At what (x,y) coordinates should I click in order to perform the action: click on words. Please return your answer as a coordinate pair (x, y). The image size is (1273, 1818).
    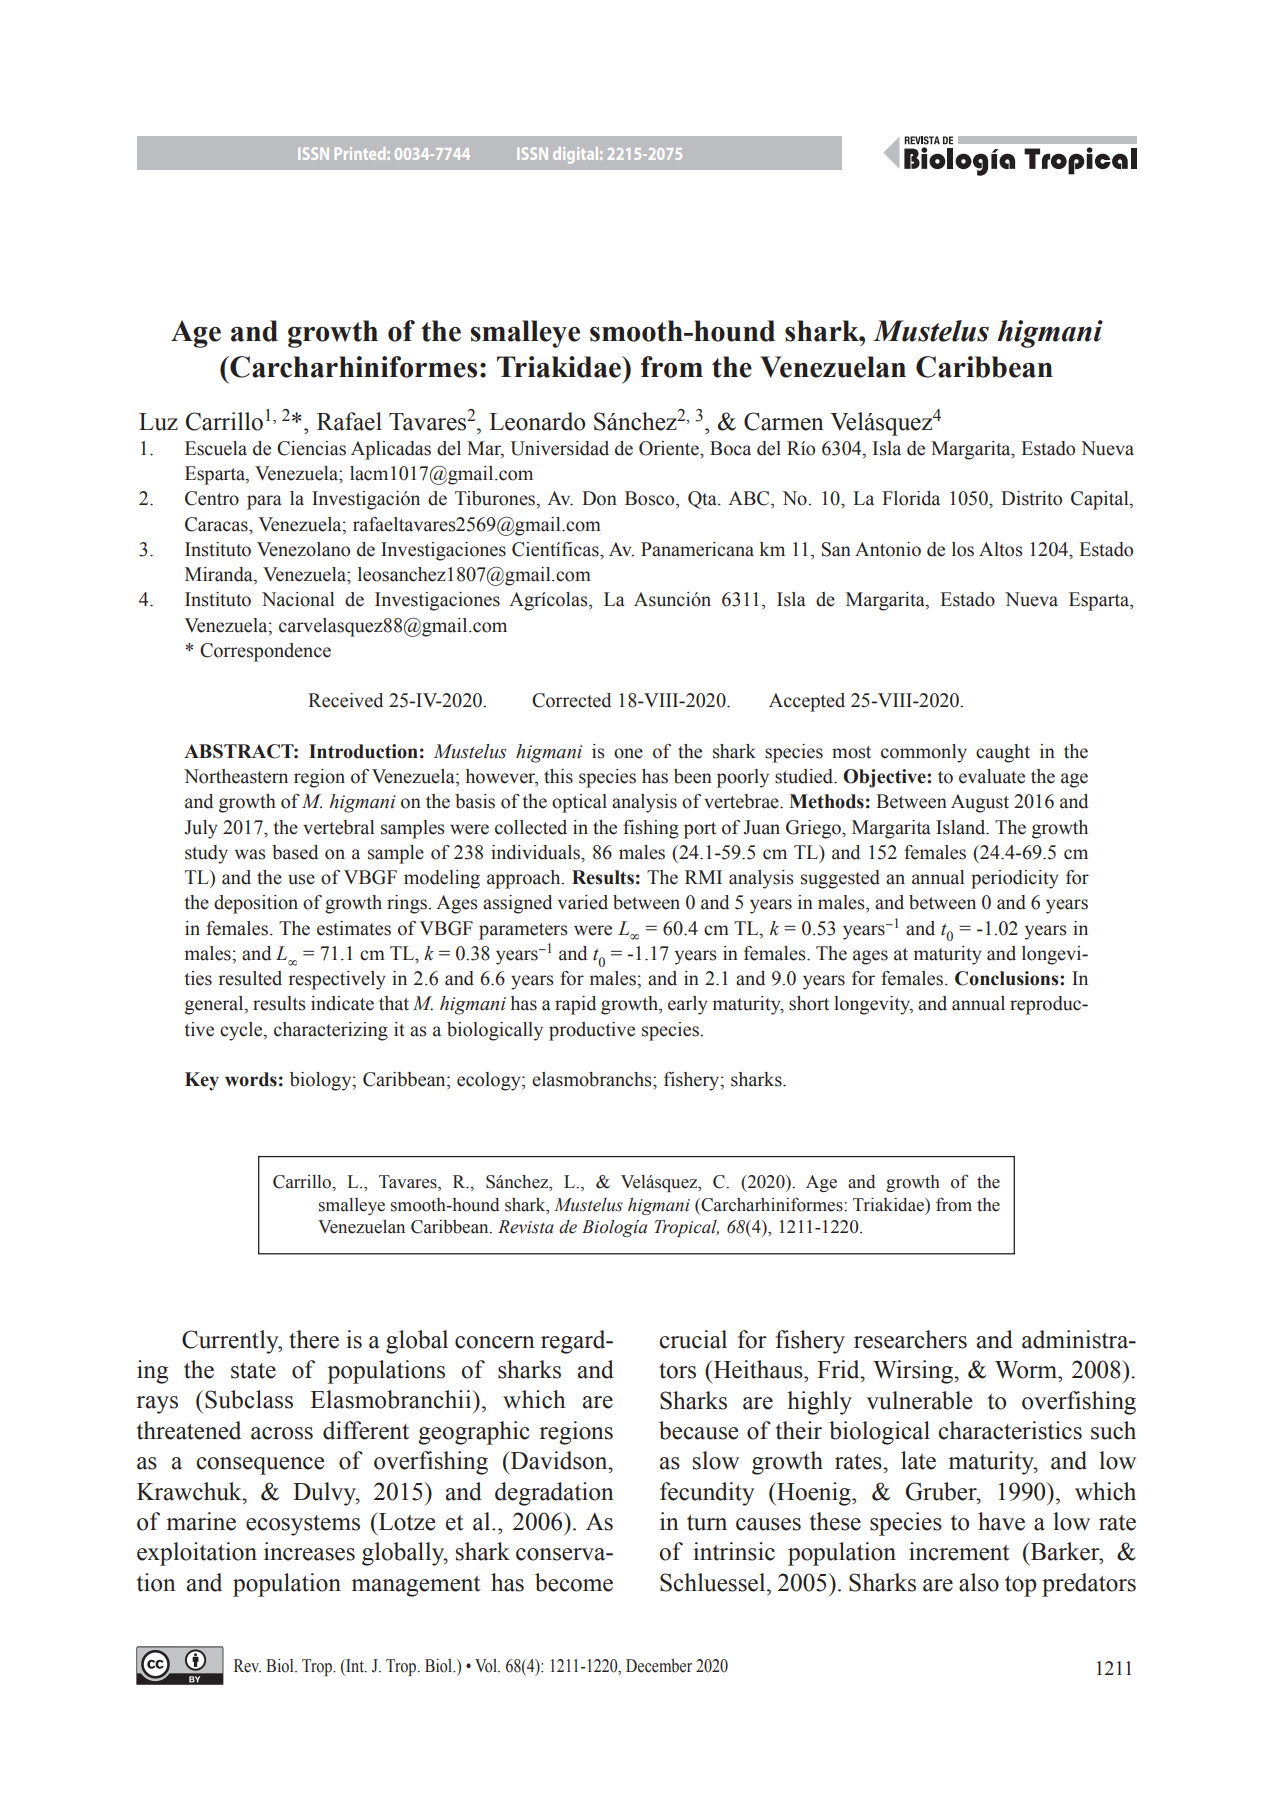
    Looking at the image, I should click on (251, 1079).
